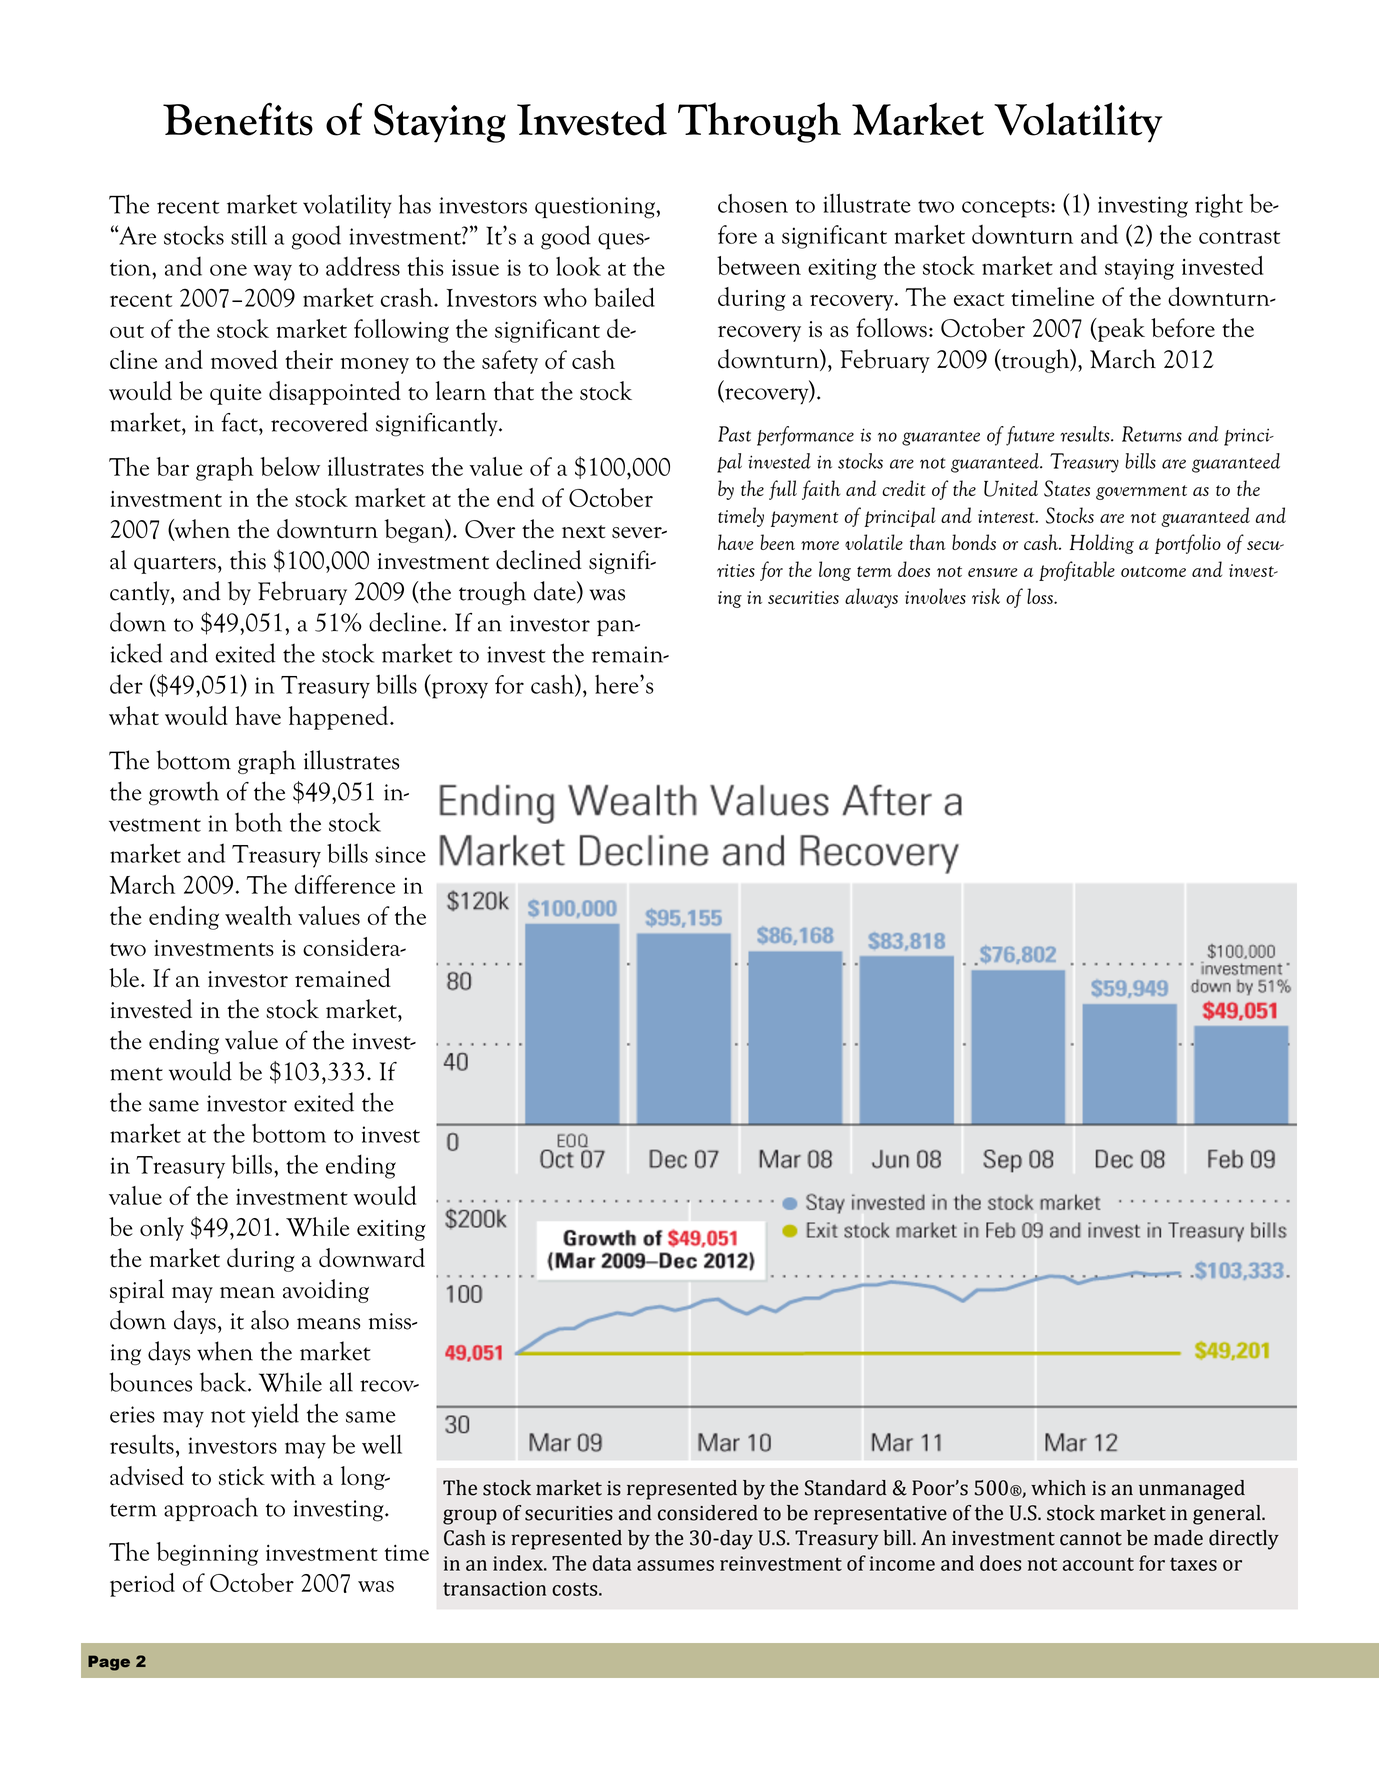 This page has width=1379, height=1785. Describe the element at coordinates (1058, 1488) in the page. I see `which` at that location.
